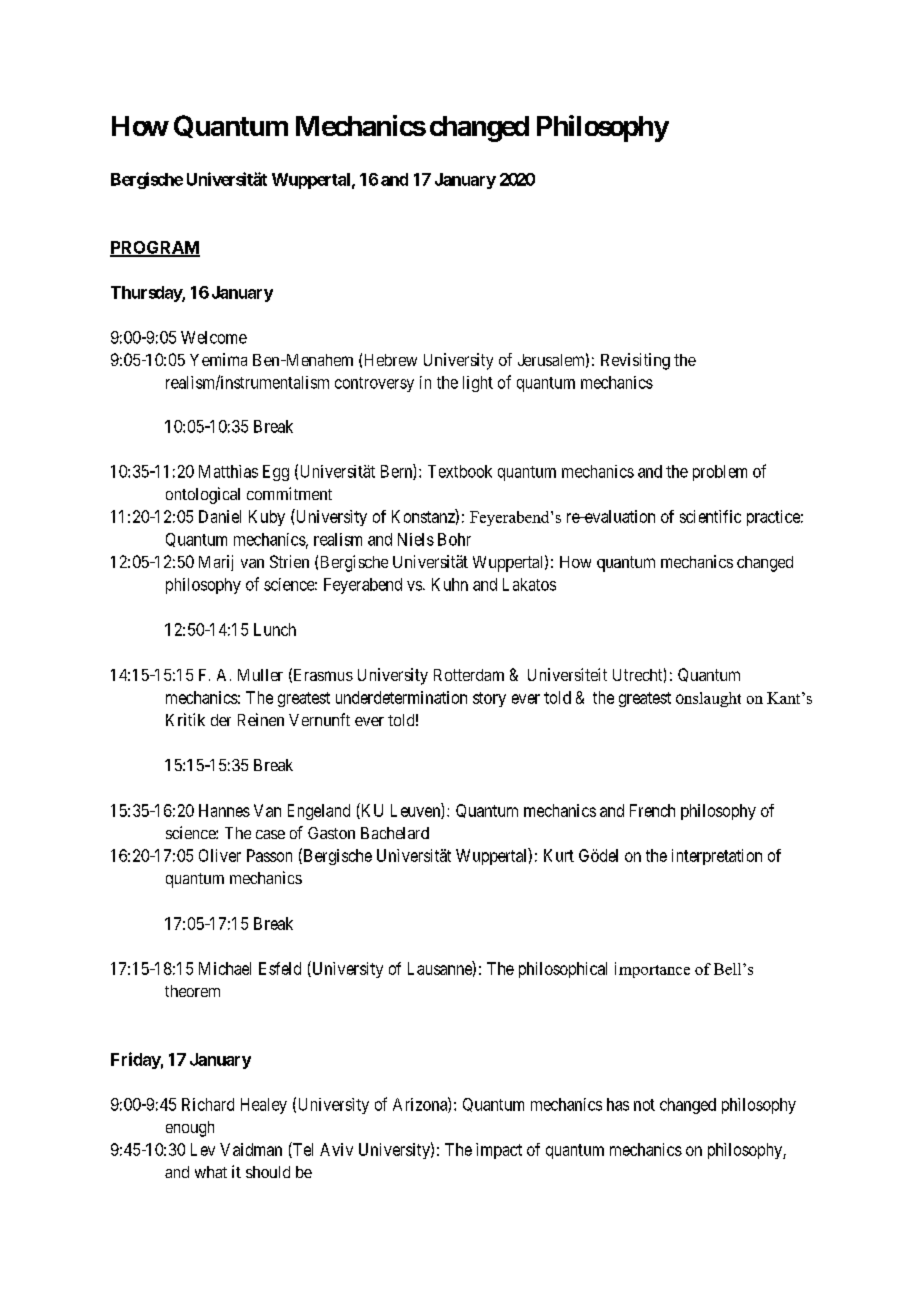 This screenshot has height=1308, width=924. Describe the element at coordinates (203, 1149) in the screenshot. I see `Lev` at that location.
